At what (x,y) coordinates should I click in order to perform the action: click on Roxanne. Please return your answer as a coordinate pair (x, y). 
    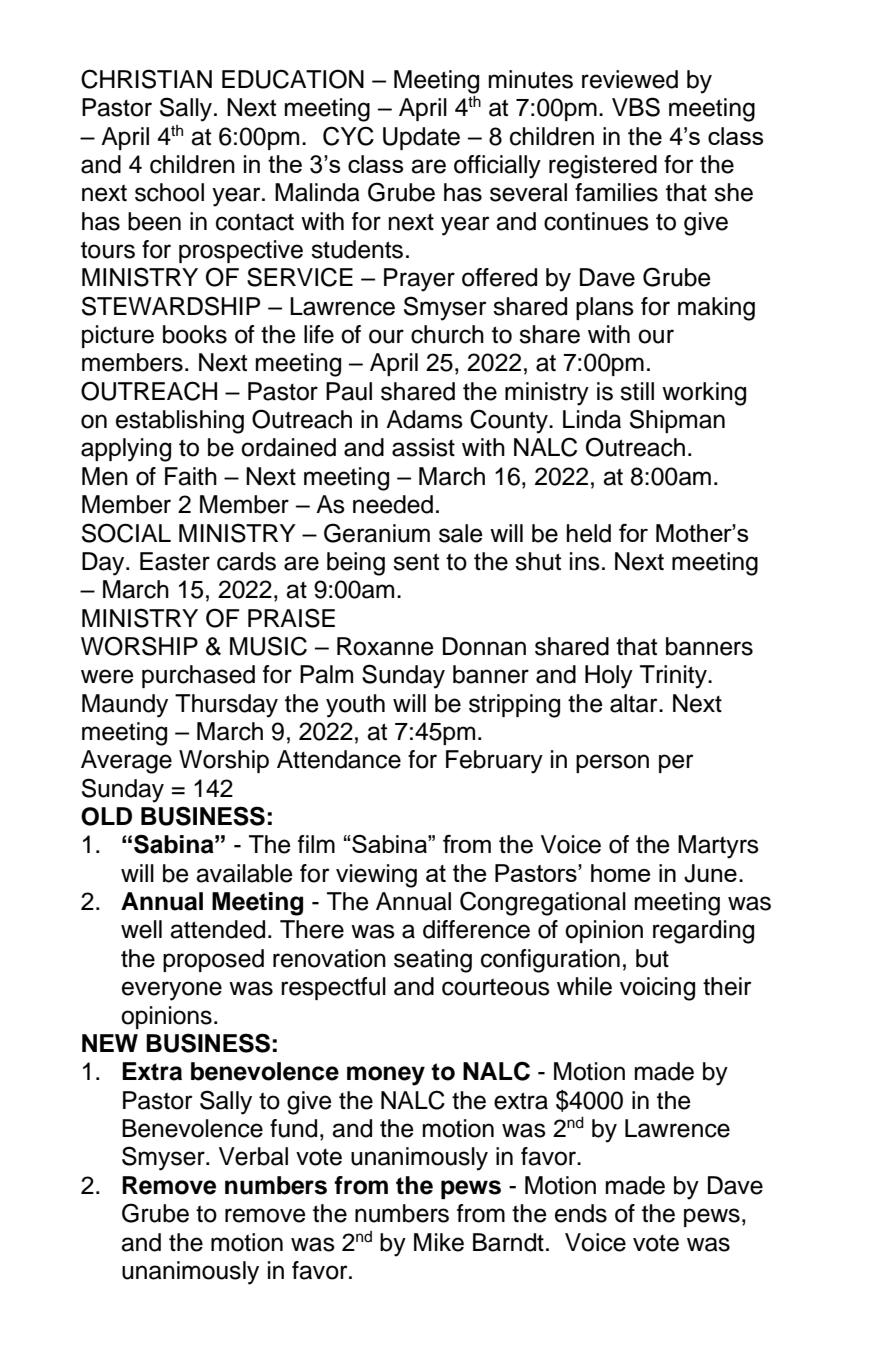
    Looking at the image, I should click on (385, 646).
